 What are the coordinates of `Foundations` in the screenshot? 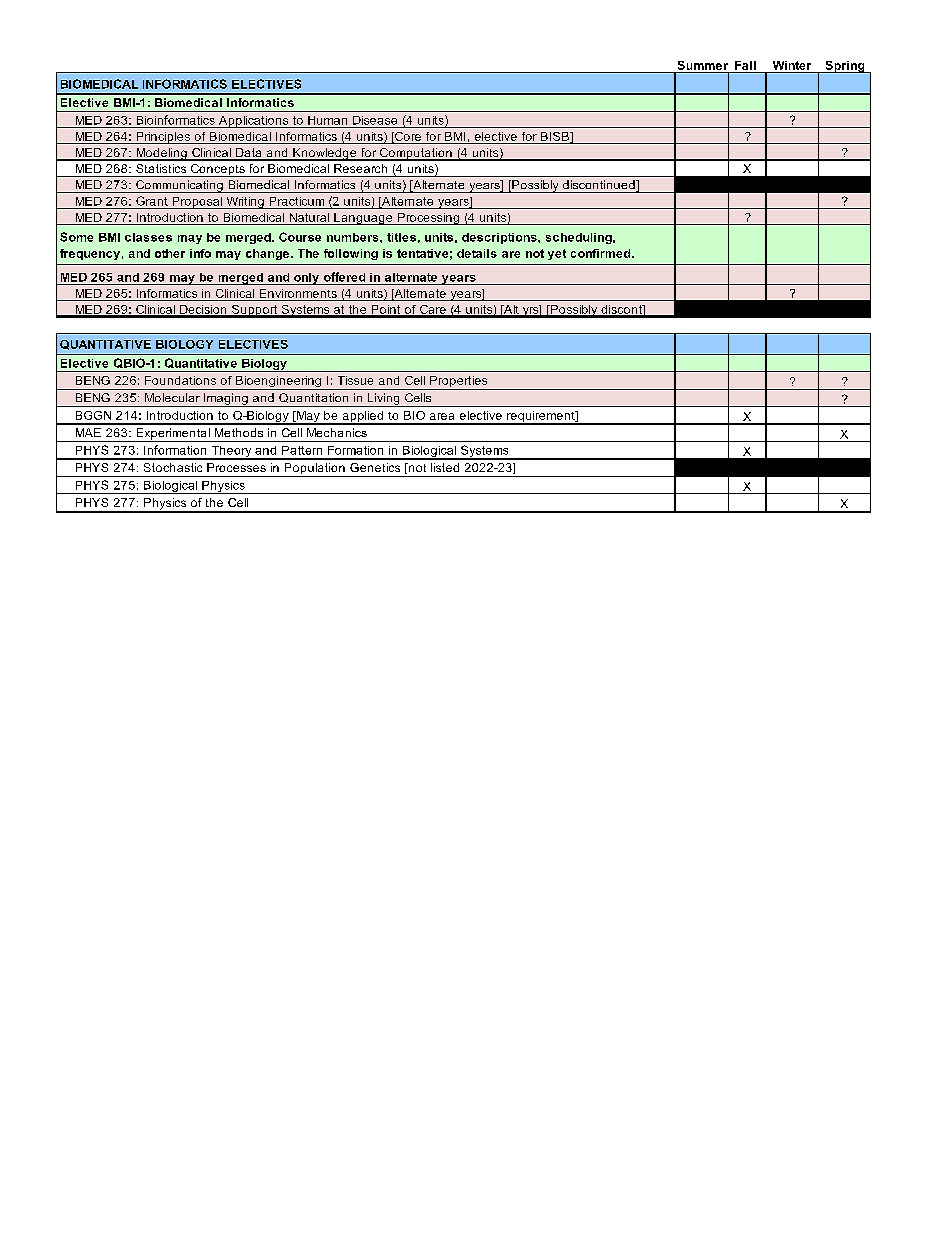 It's located at (180, 380).
